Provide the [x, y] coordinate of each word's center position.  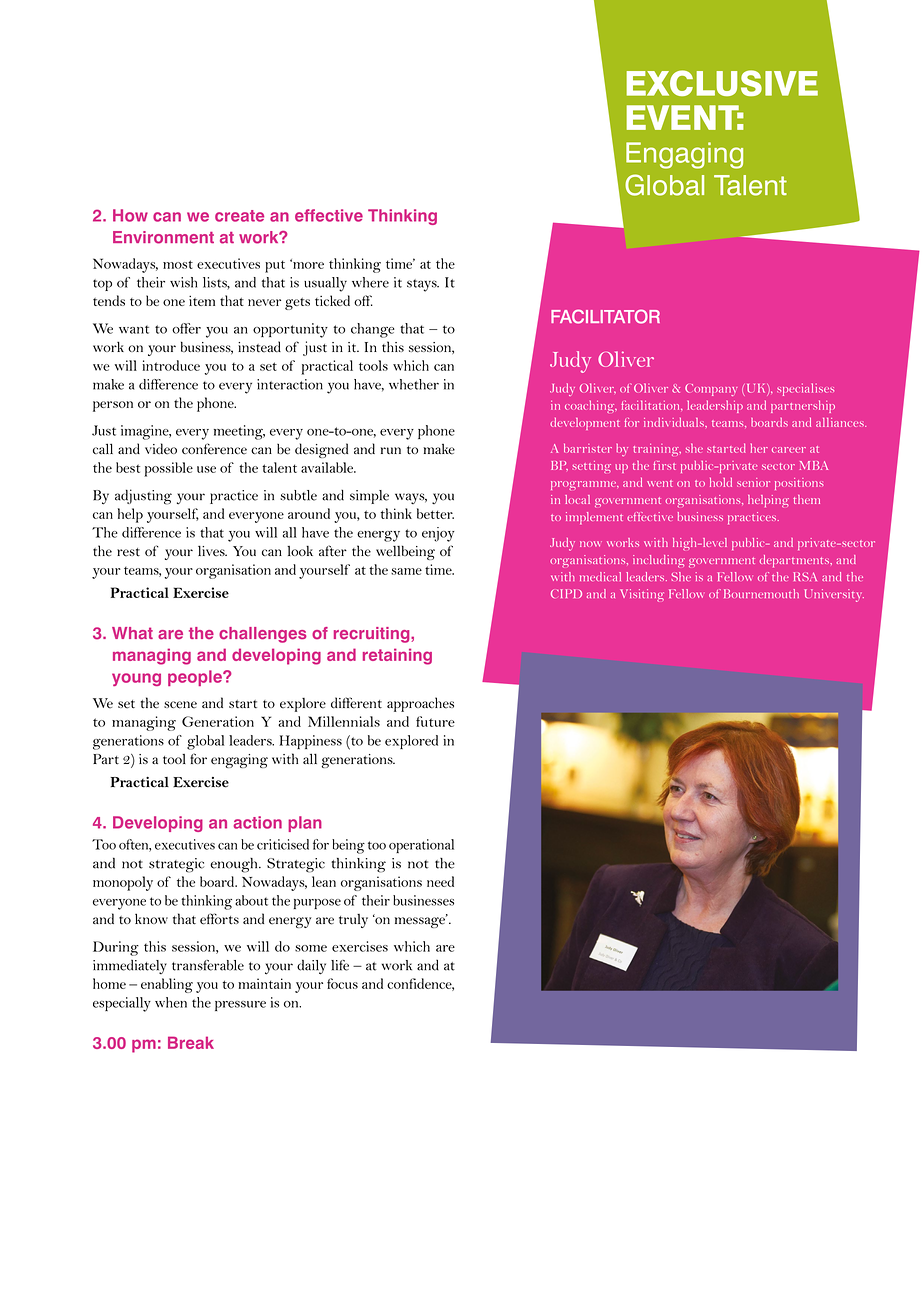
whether [414, 384]
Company [711, 390]
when [171, 1002]
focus [342, 983]
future [435, 721]
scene [180, 705]
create [239, 216]
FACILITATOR [605, 316]
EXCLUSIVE [722, 83]
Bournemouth [761, 593]
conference [214, 449]
